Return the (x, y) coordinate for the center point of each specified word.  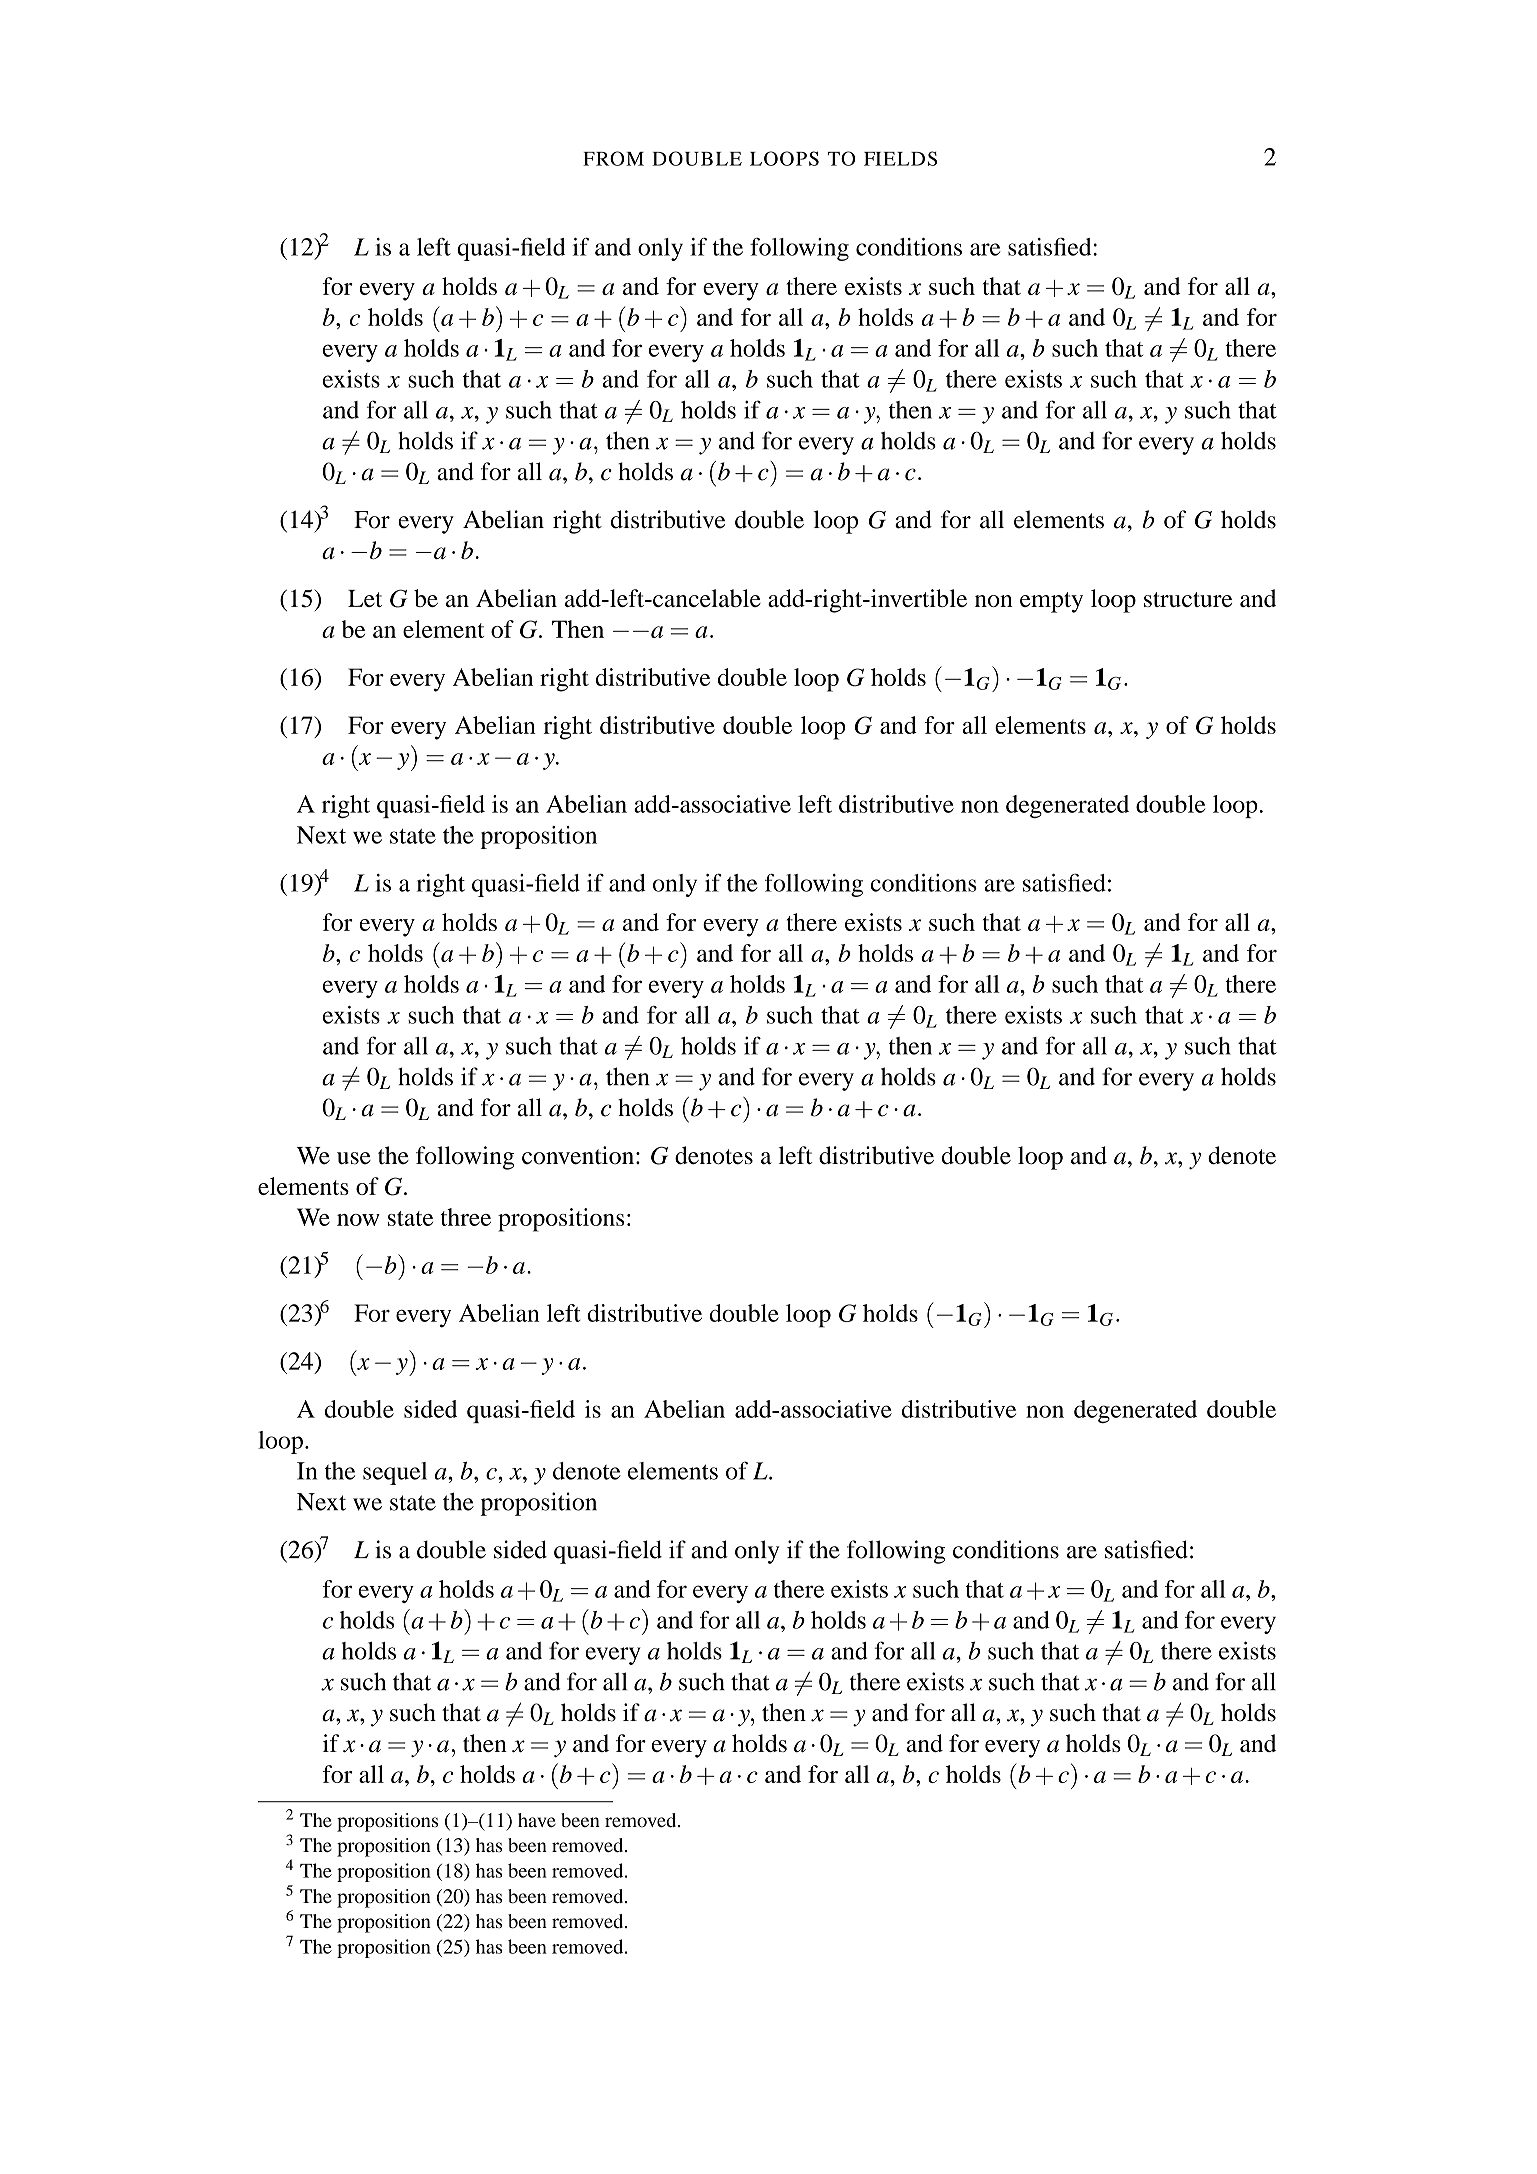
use (354, 1158)
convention (579, 1155)
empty (1051, 602)
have (537, 1820)
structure (1188, 599)
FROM (613, 158)
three (466, 1217)
